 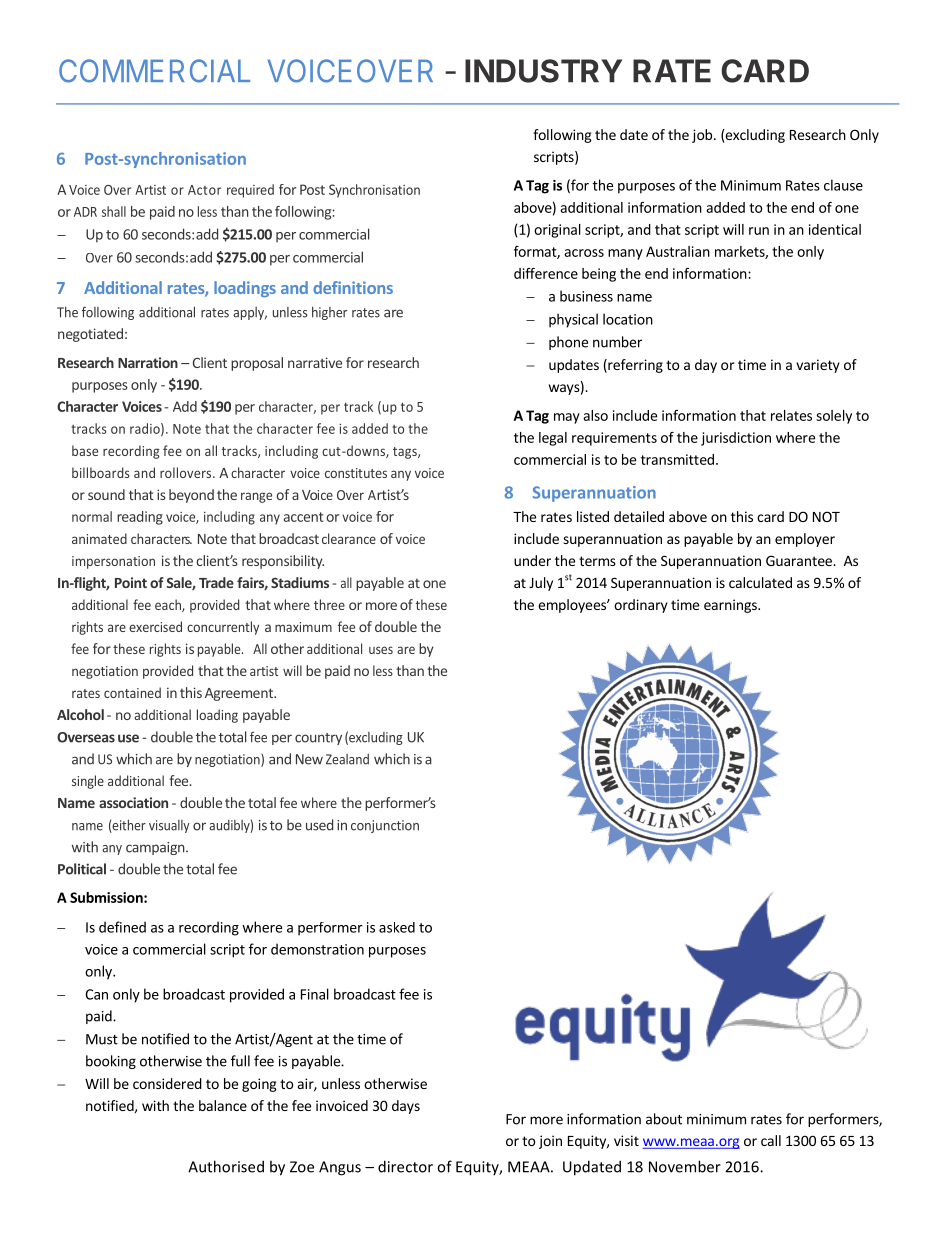 What do you see at coordinates (223, 1105) in the screenshot?
I see `balance` at bounding box center [223, 1105].
